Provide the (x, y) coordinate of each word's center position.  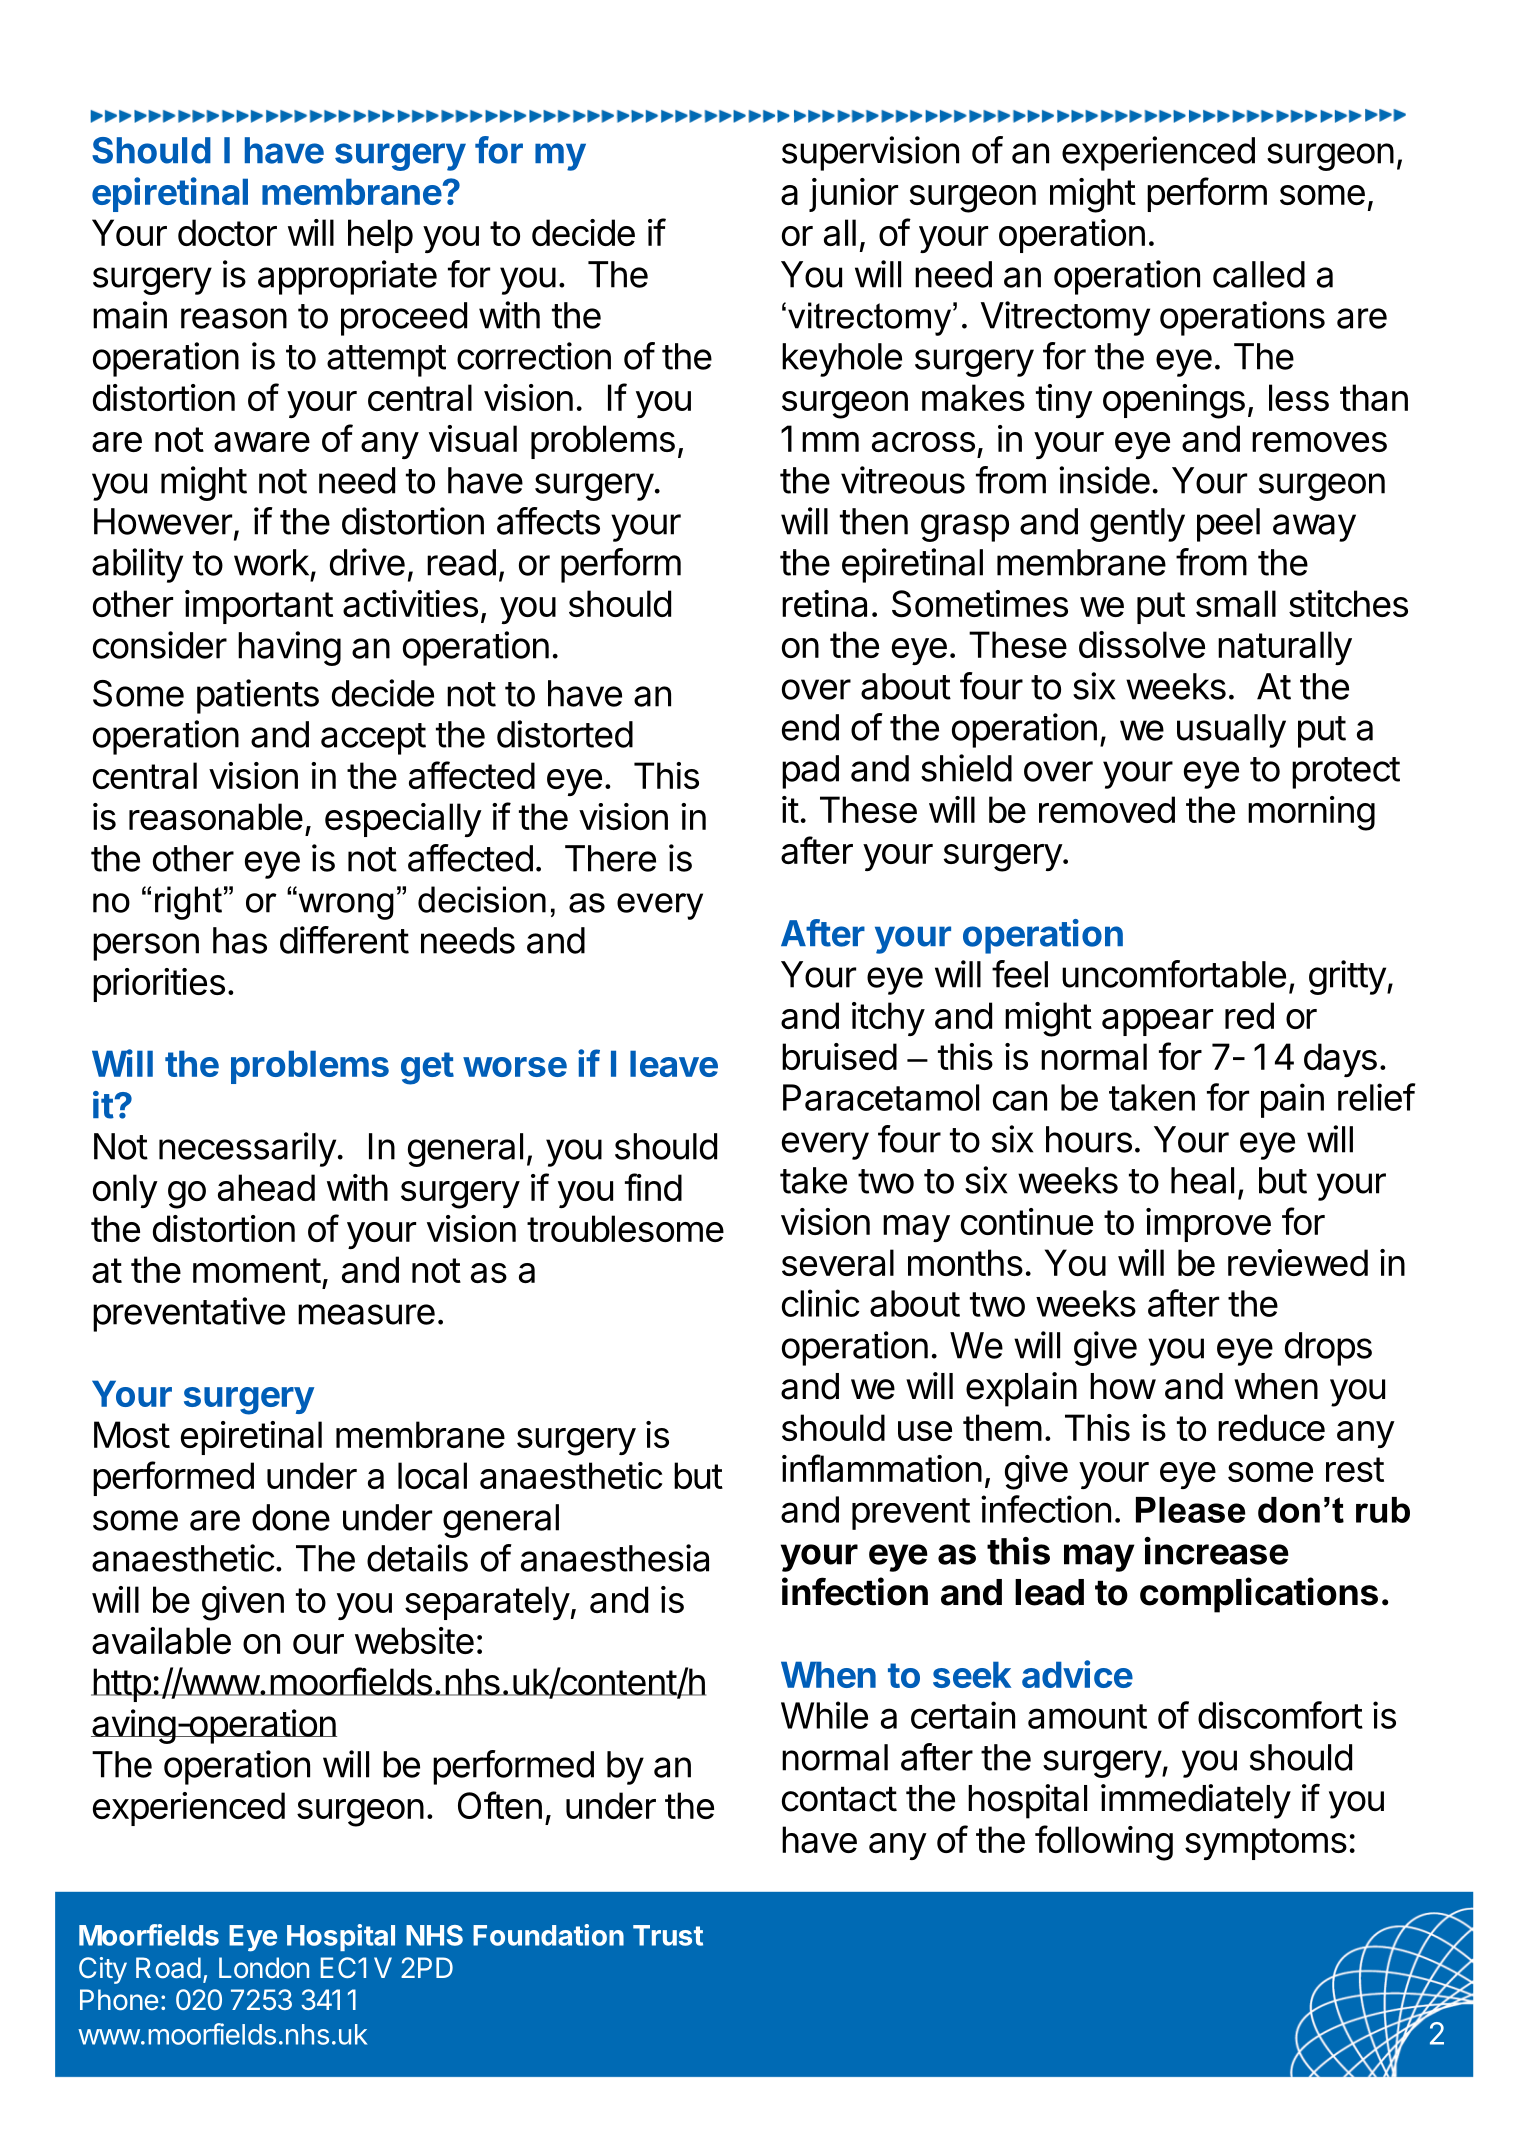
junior (853, 195)
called (1259, 274)
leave (674, 1063)
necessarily (247, 1149)
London (264, 1967)
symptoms (1266, 1844)
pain (1292, 1100)
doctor (227, 232)
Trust (668, 1935)
